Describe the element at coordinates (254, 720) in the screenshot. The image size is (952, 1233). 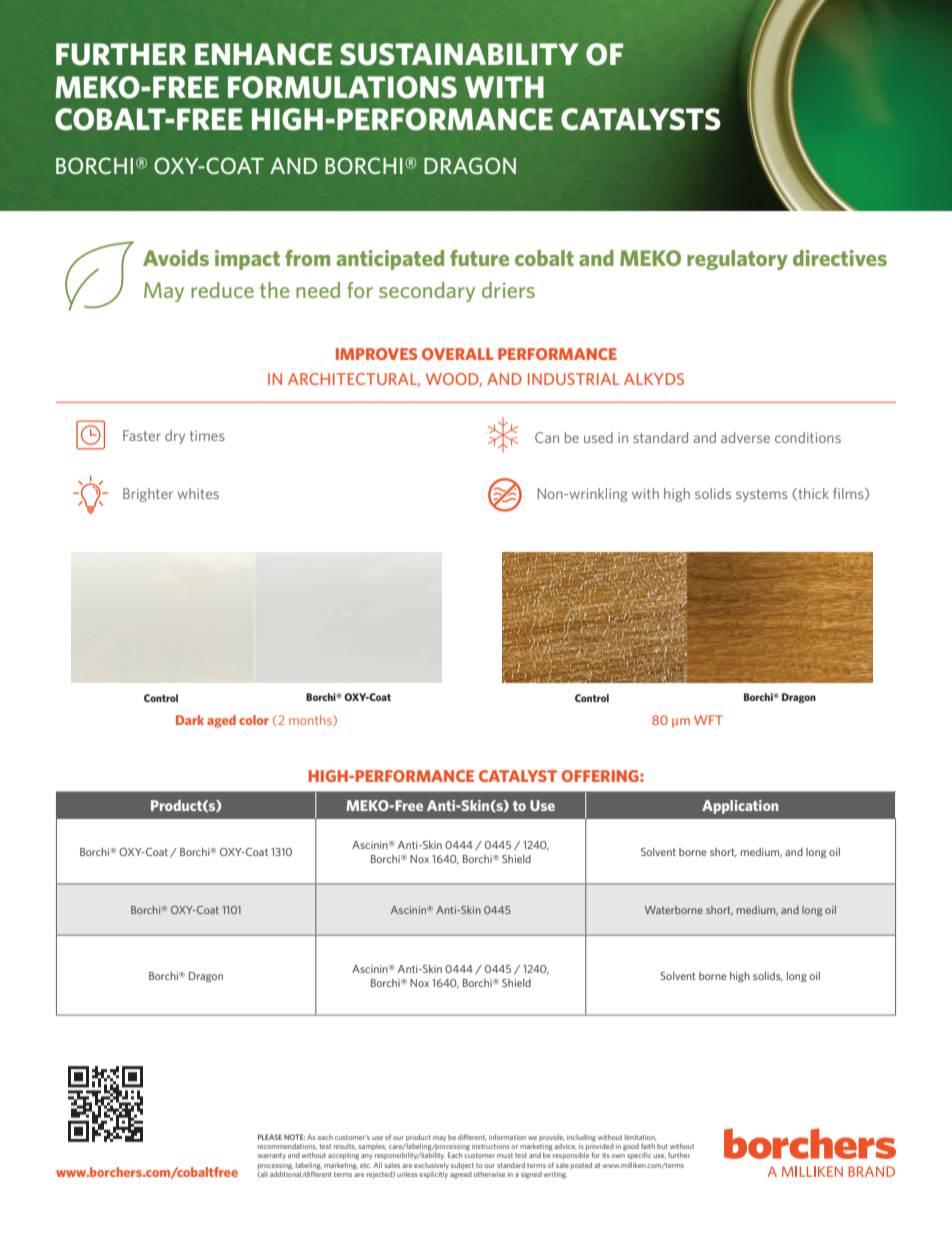
I see `color` at that location.
